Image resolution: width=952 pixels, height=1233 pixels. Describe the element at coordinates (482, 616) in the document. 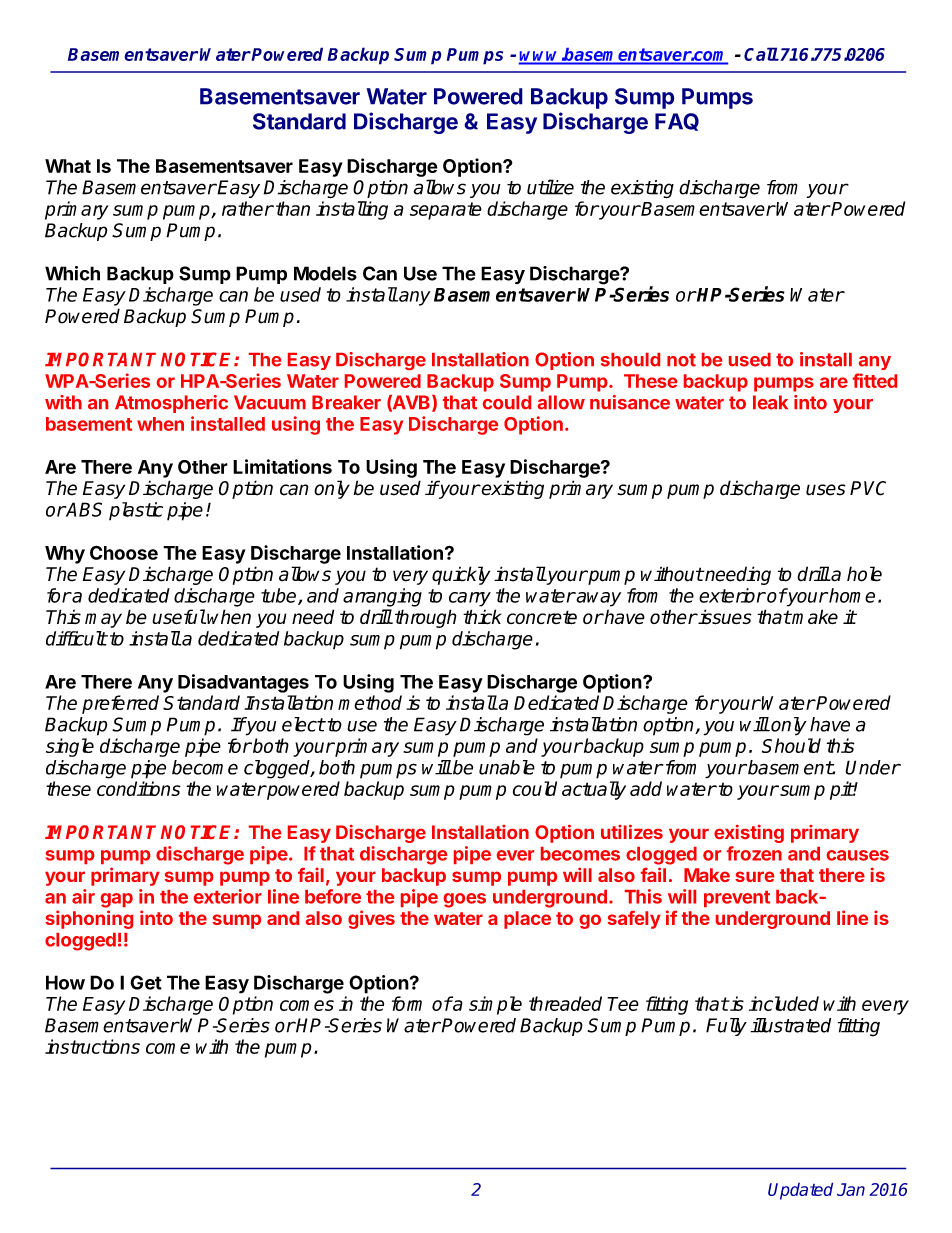

I see `thick` at that location.
